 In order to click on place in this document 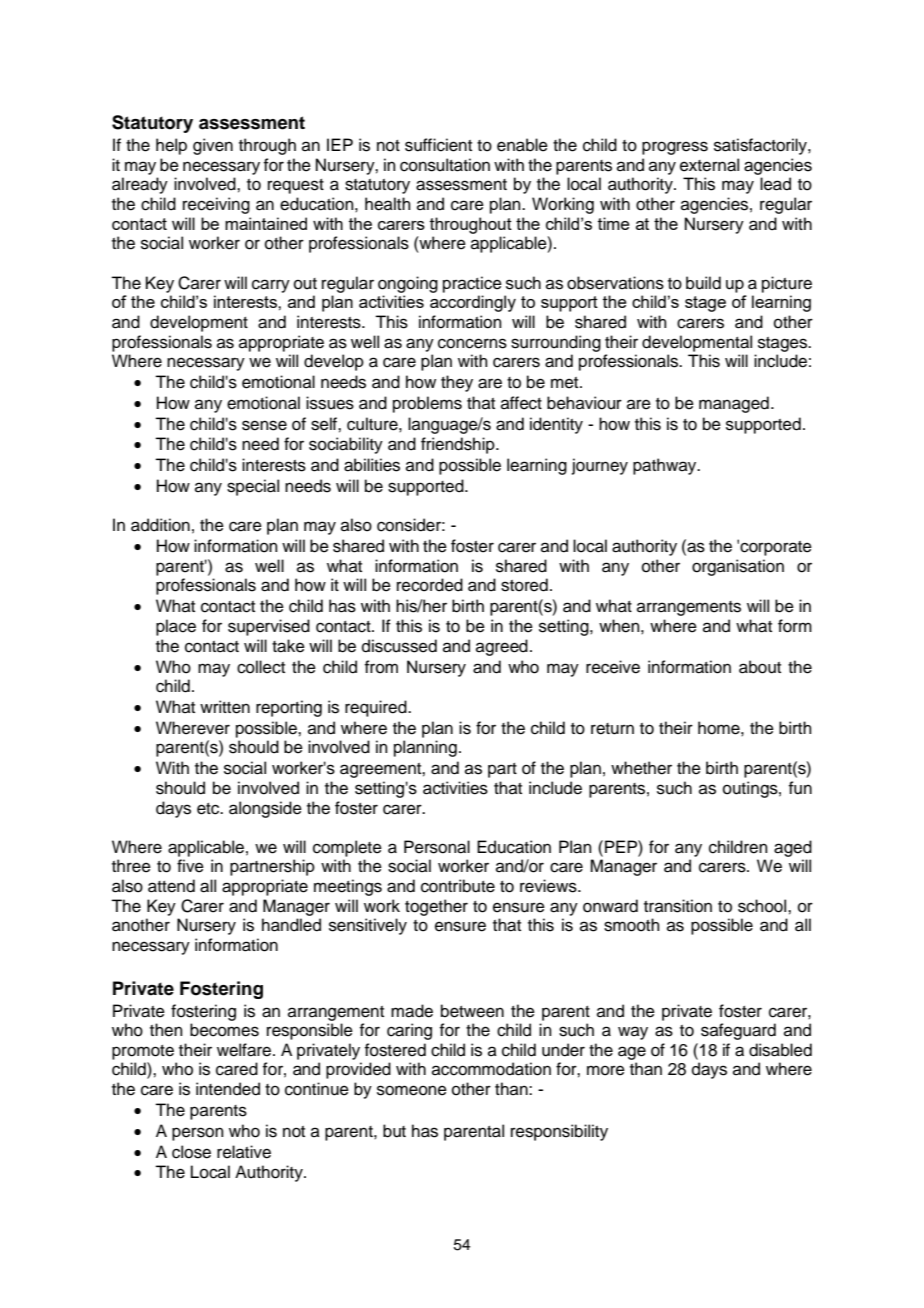, I will do `click(176, 627)`.
